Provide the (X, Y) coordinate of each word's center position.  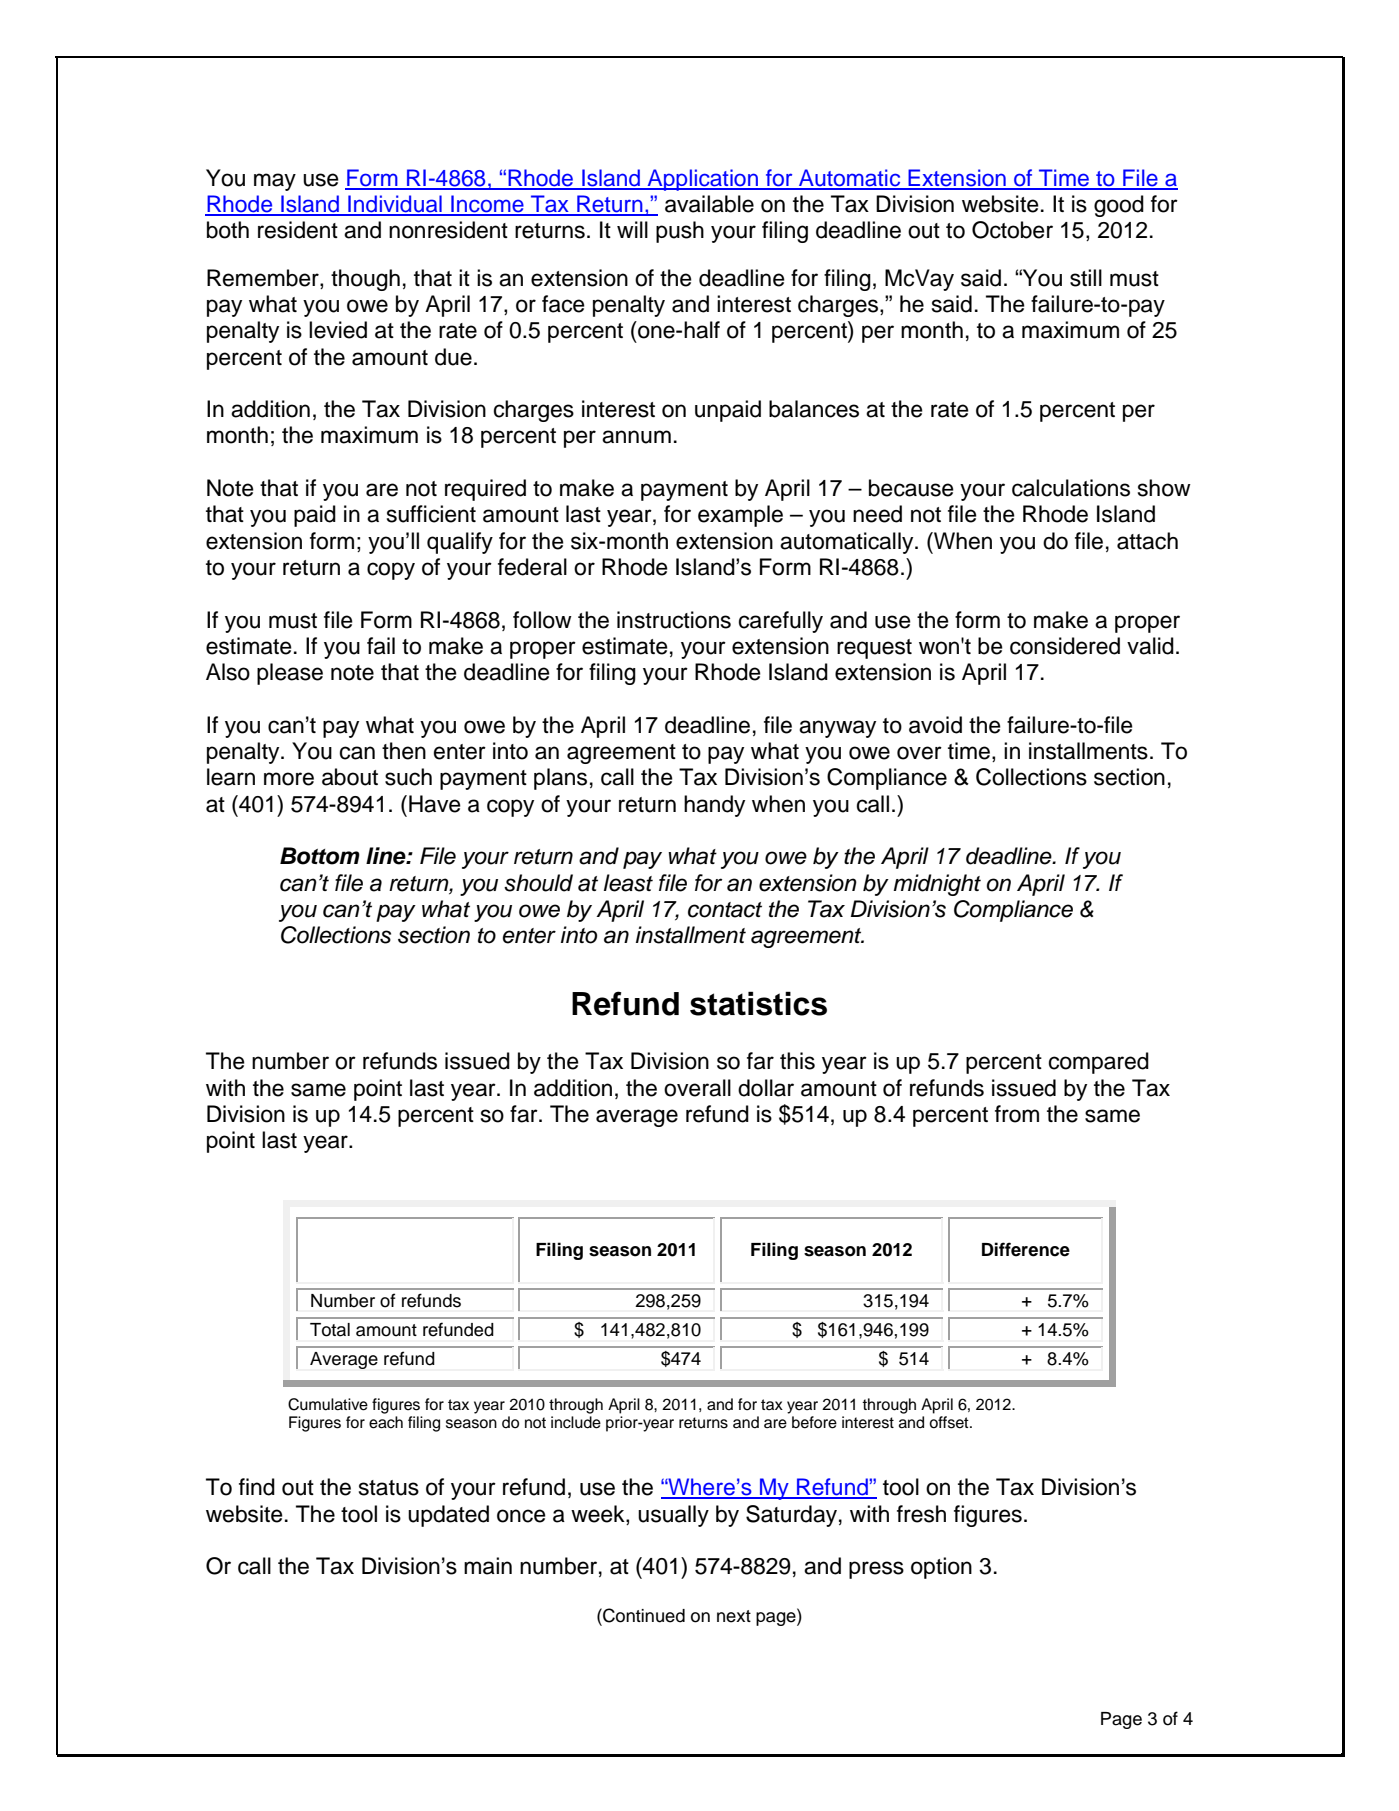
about (350, 777)
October (1012, 230)
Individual (395, 205)
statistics (758, 1003)
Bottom (320, 856)
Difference (1026, 1249)
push (680, 232)
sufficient (431, 514)
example (740, 516)
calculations (1071, 488)
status (389, 1488)
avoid (935, 725)
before (814, 1422)
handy (714, 806)
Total (330, 1330)
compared (1099, 1063)
